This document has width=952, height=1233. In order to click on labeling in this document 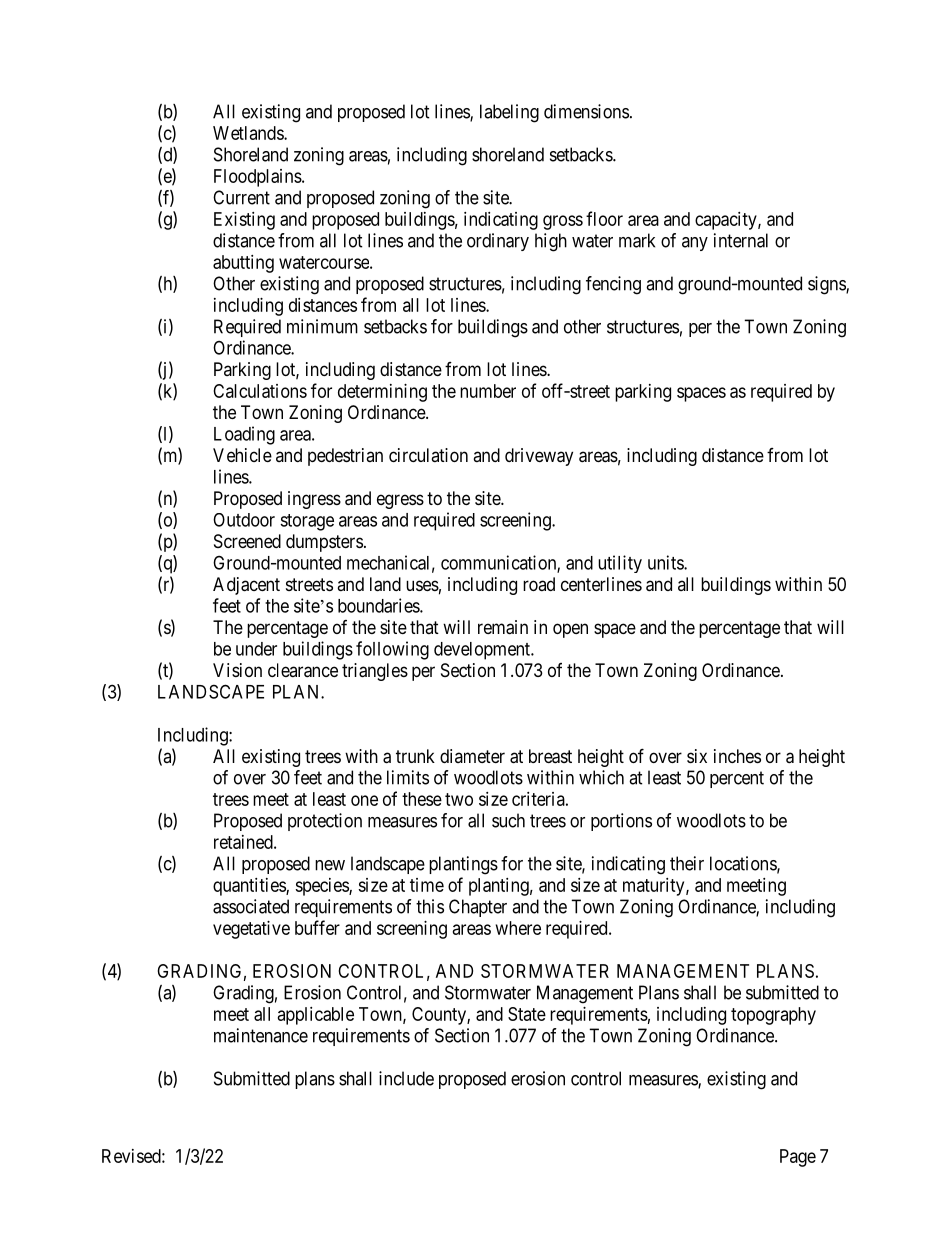, I will do `click(509, 113)`.
